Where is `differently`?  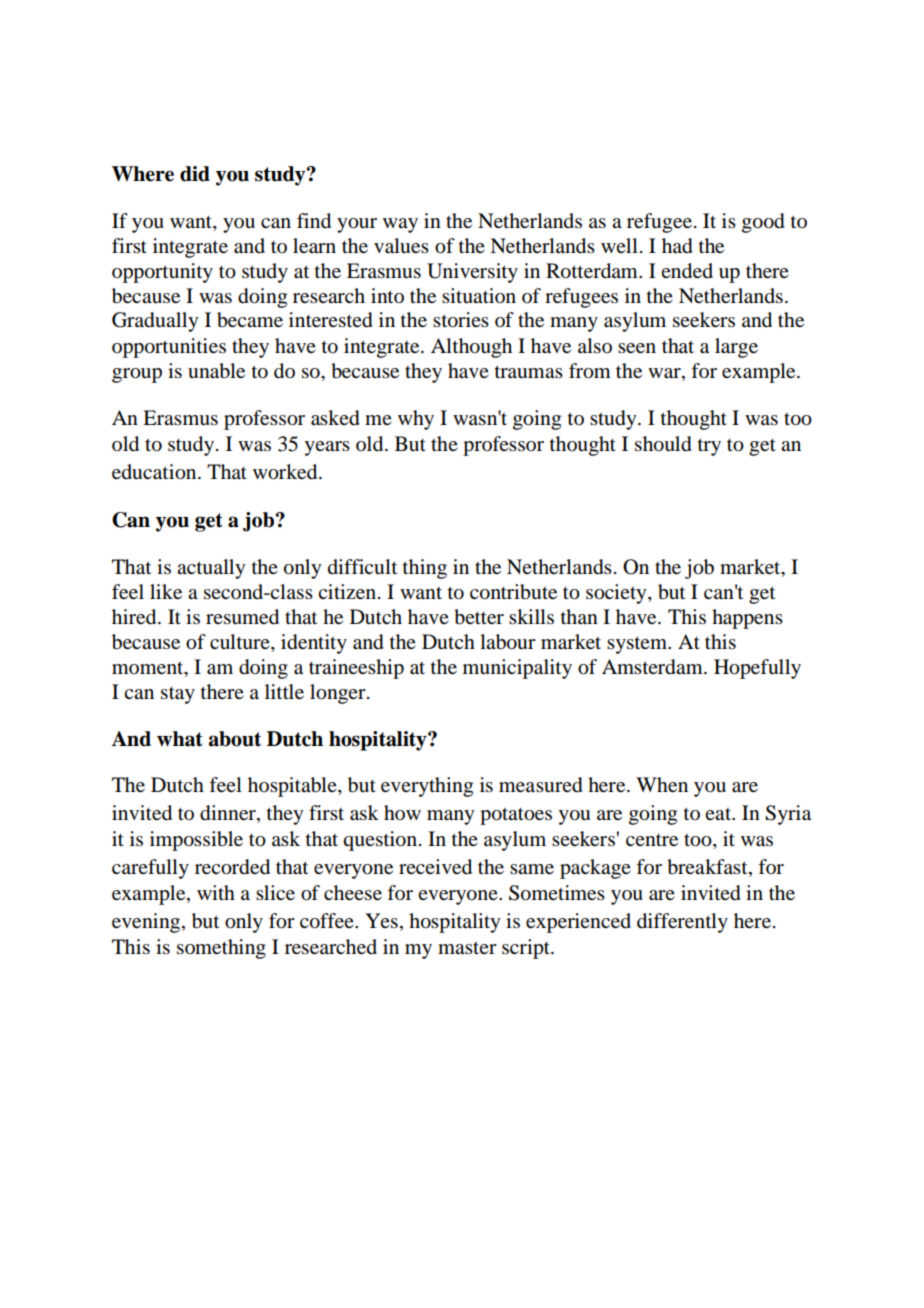
differently is located at coordinates (682, 923).
